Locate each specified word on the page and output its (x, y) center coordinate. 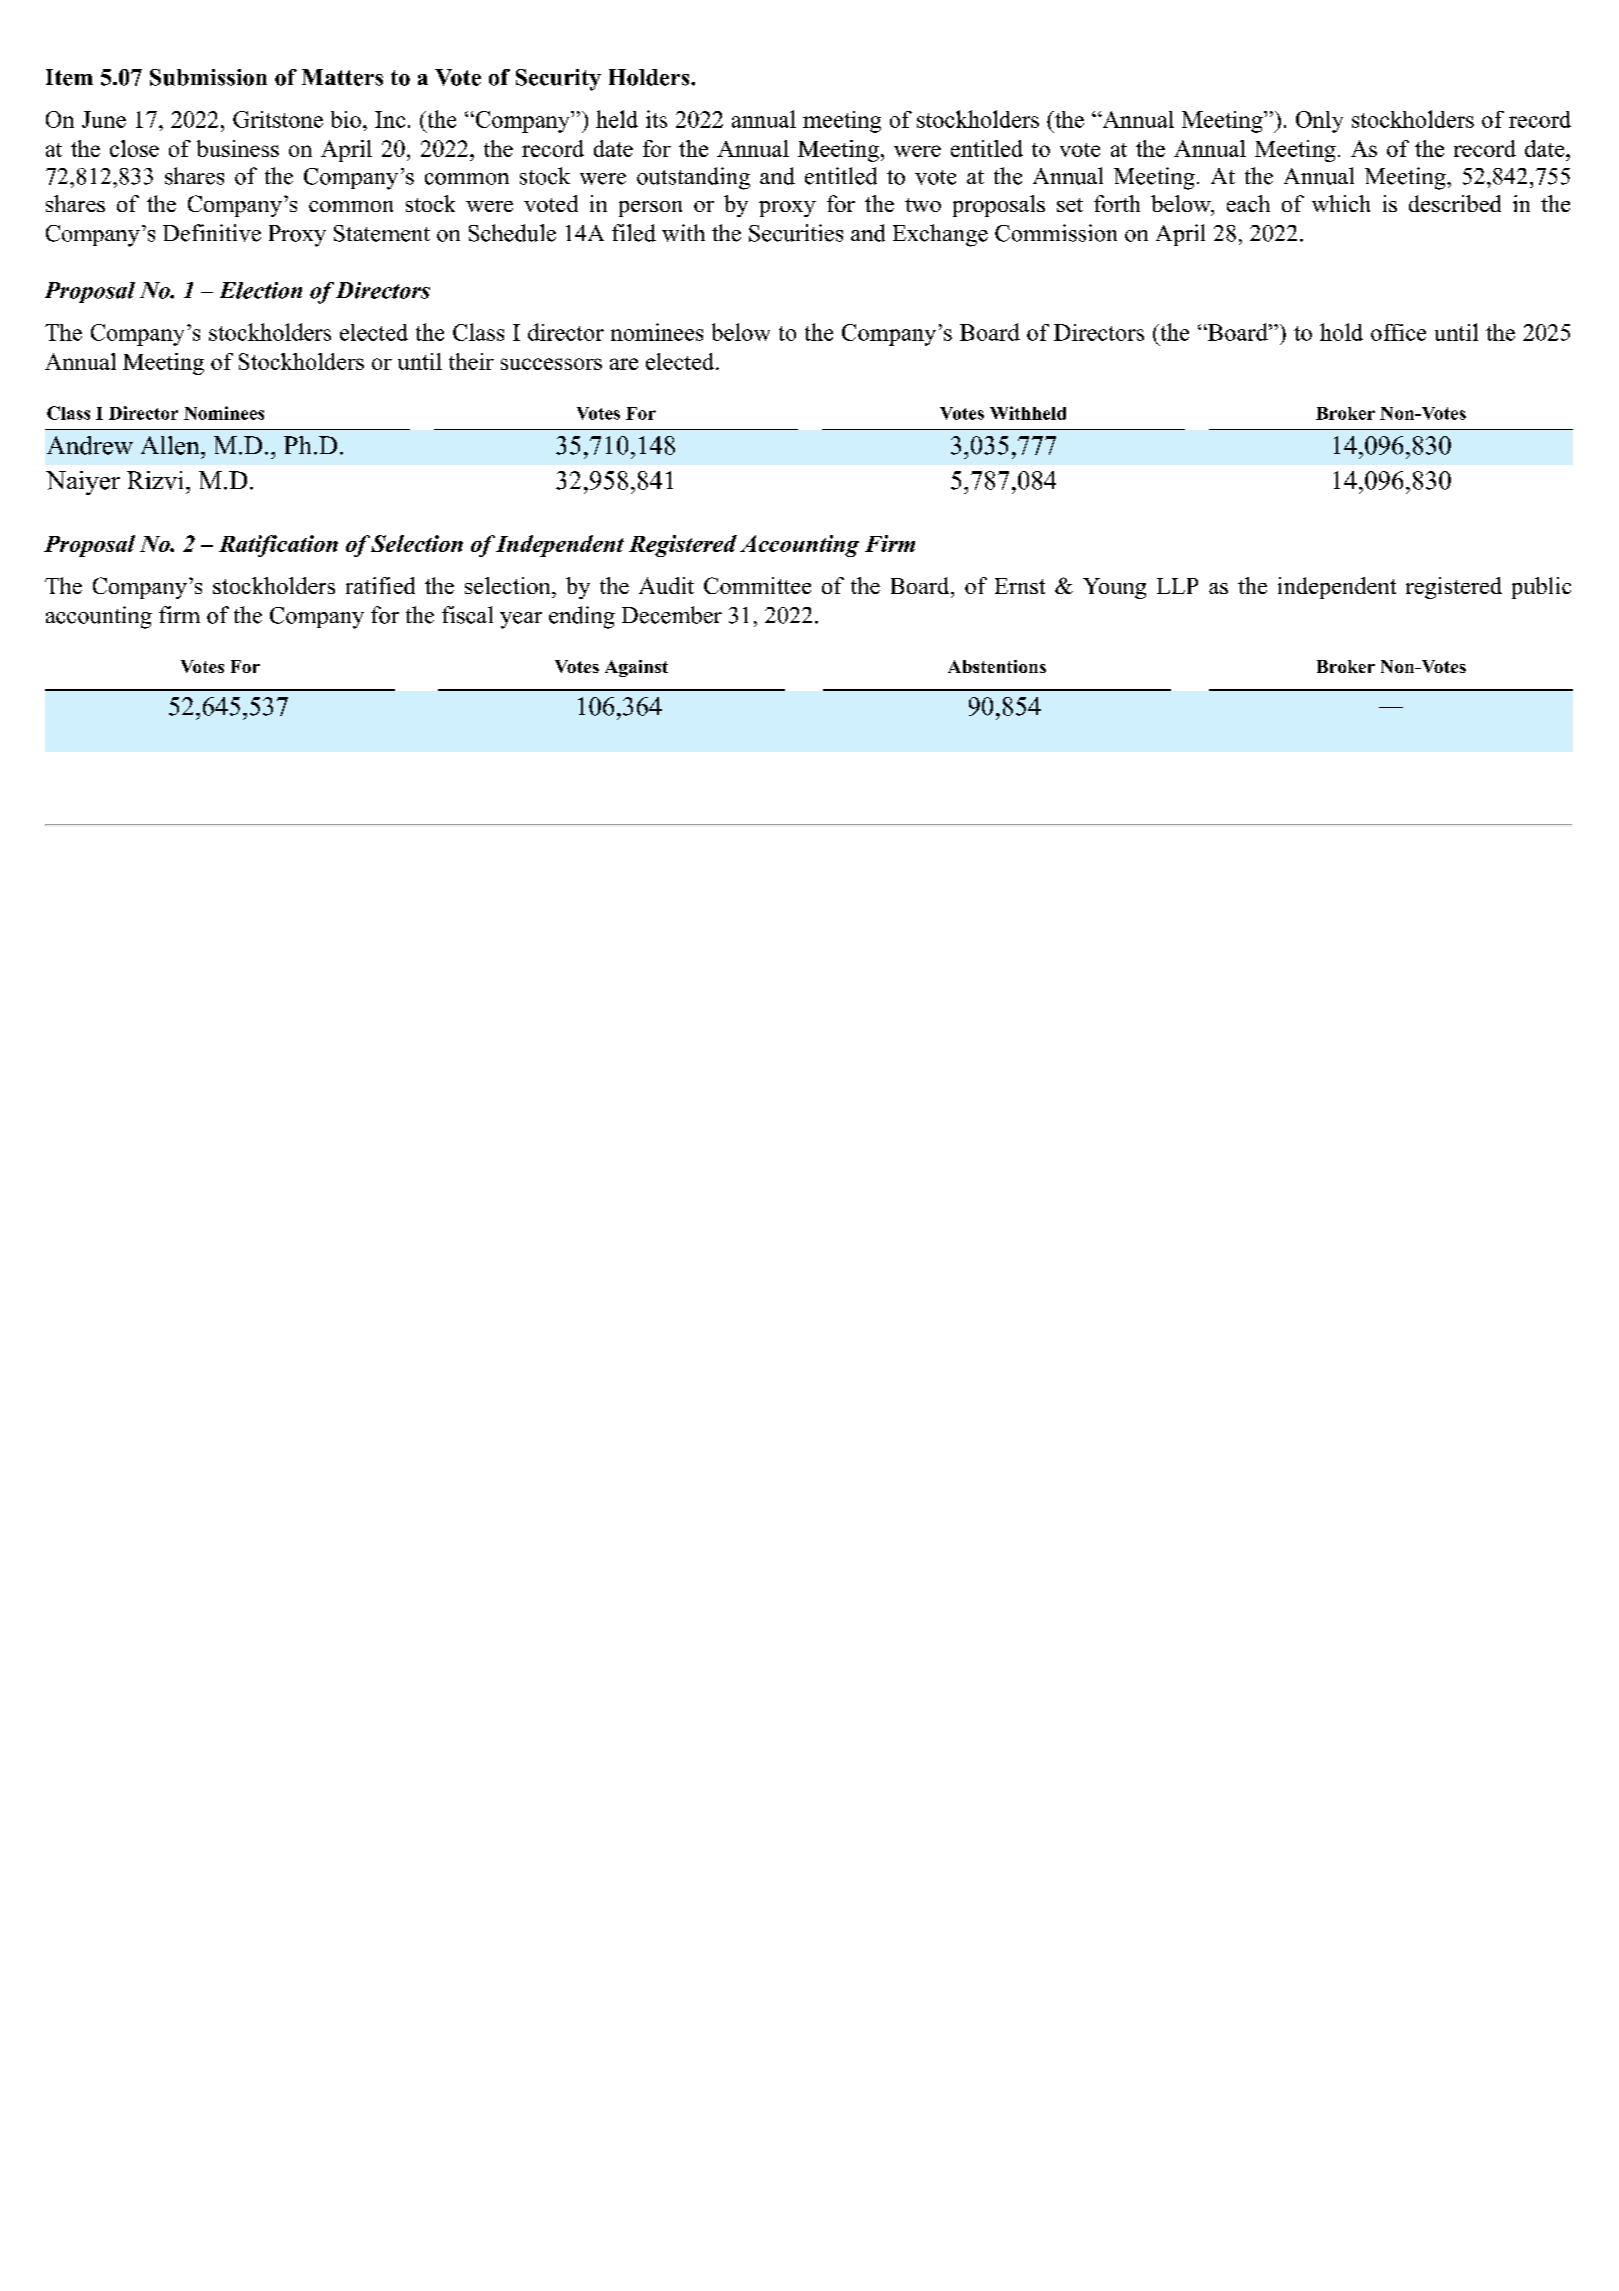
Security (558, 80)
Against (636, 668)
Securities (796, 233)
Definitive (212, 233)
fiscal (467, 615)
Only (1319, 122)
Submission (208, 77)
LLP (1177, 586)
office (1398, 332)
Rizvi (157, 480)
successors (551, 364)
